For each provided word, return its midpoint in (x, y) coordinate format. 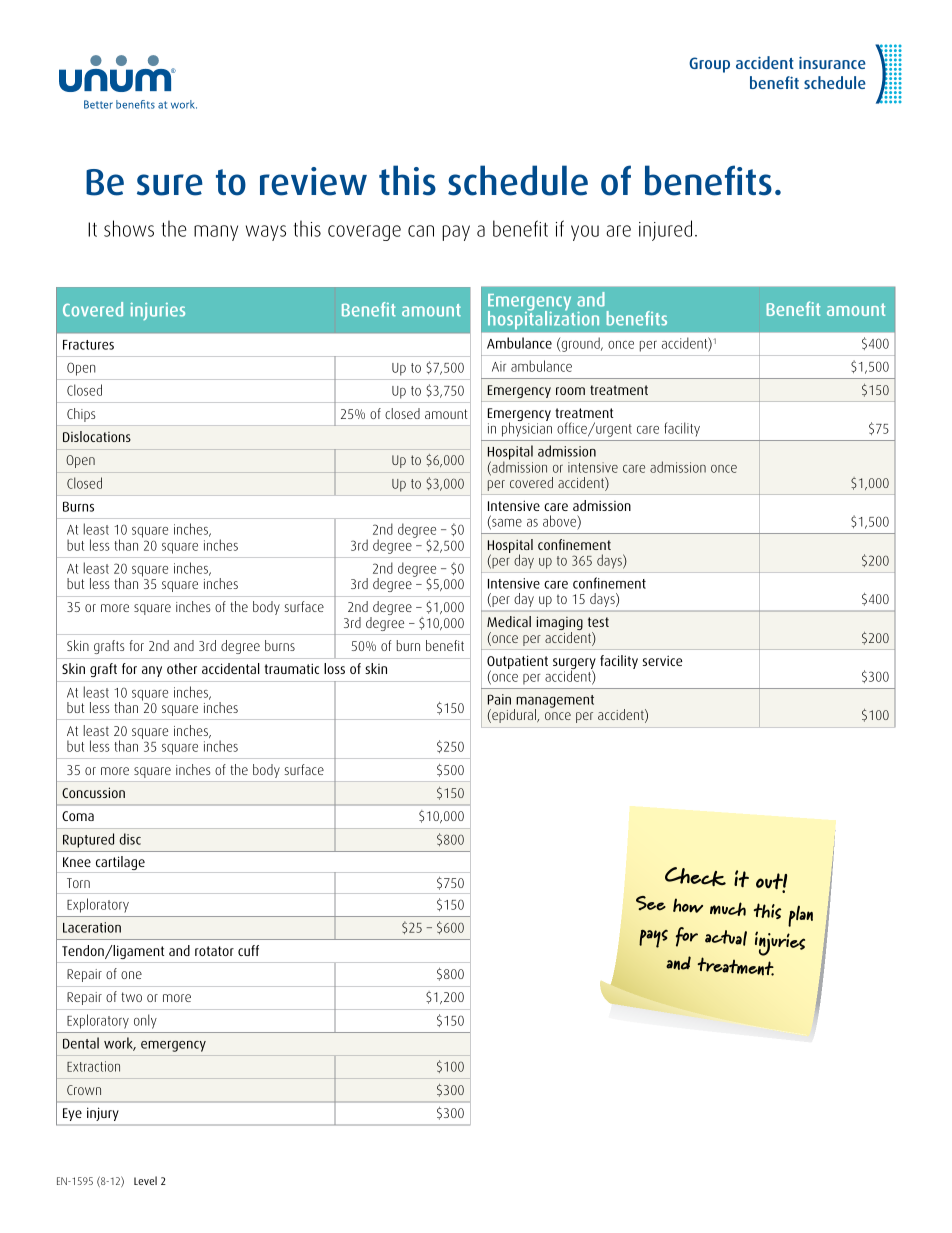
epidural (514, 716)
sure (170, 185)
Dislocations (97, 436)
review (313, 181)
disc (130, 839)
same (506, 524)
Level (145, 1180)
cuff (248, 950)
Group (709, 65)
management (554, 703)
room (570, 391)
